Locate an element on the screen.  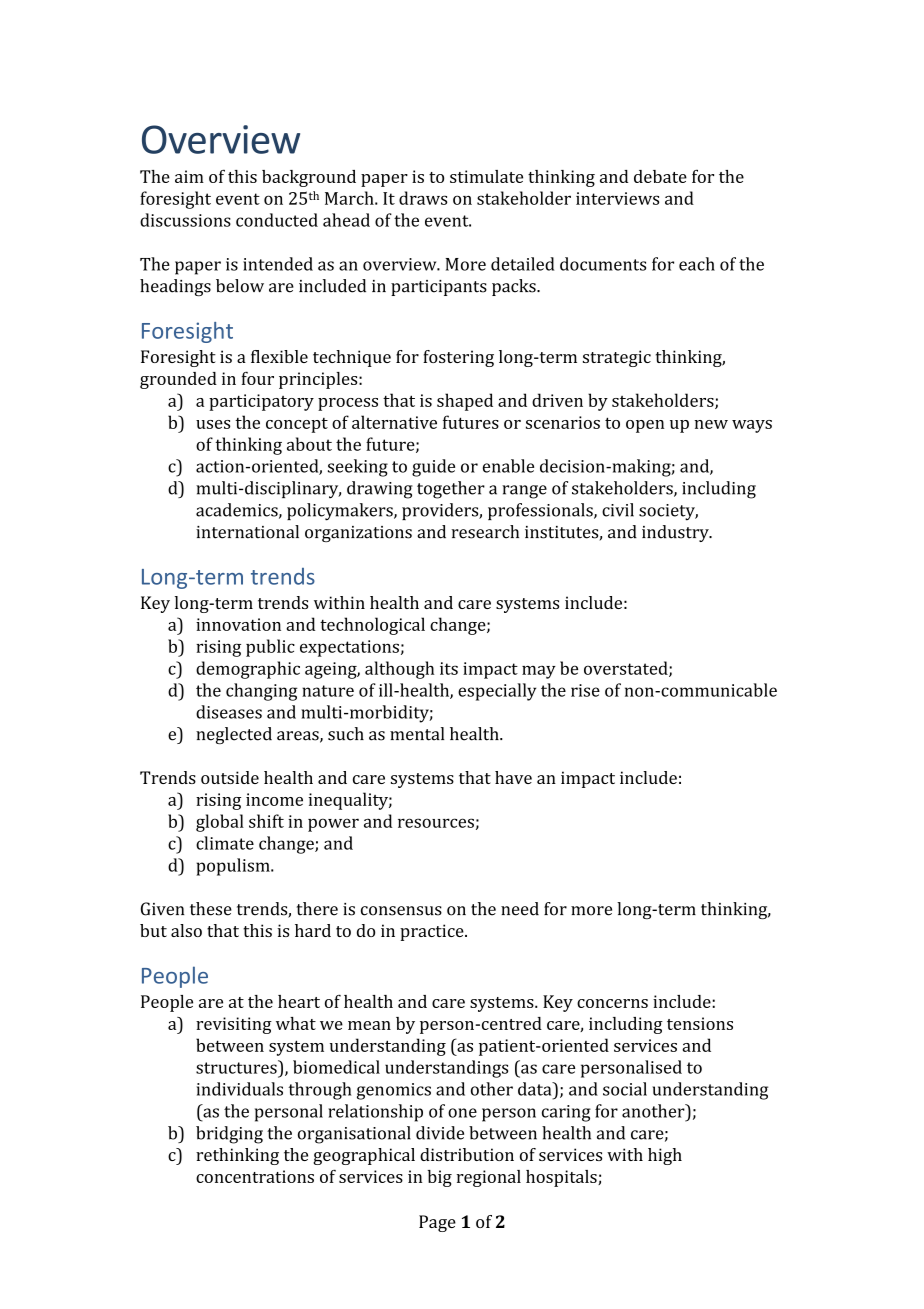
concentrations is located at coordinates (255, 1176).
